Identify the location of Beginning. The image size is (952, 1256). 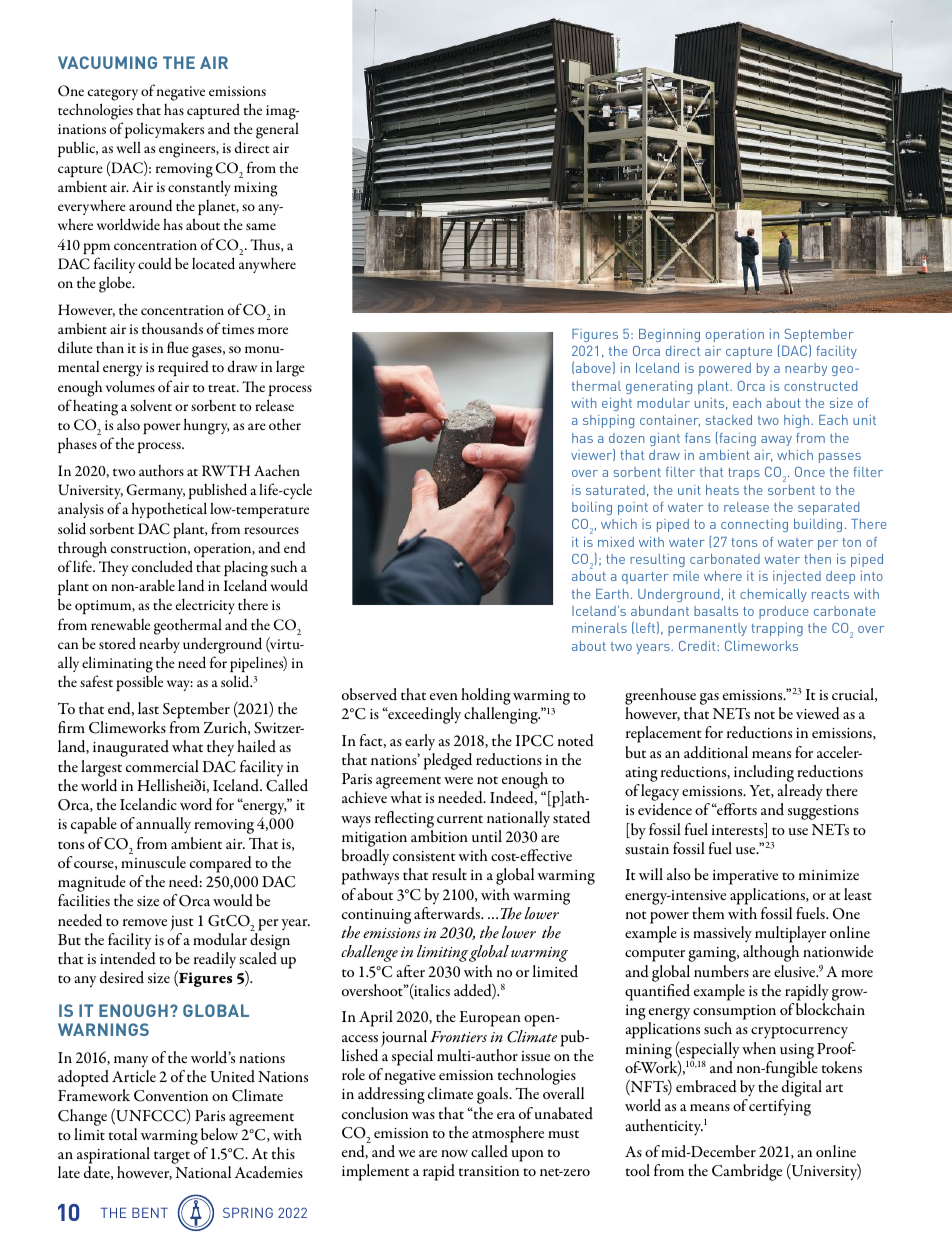
(669, 335).
